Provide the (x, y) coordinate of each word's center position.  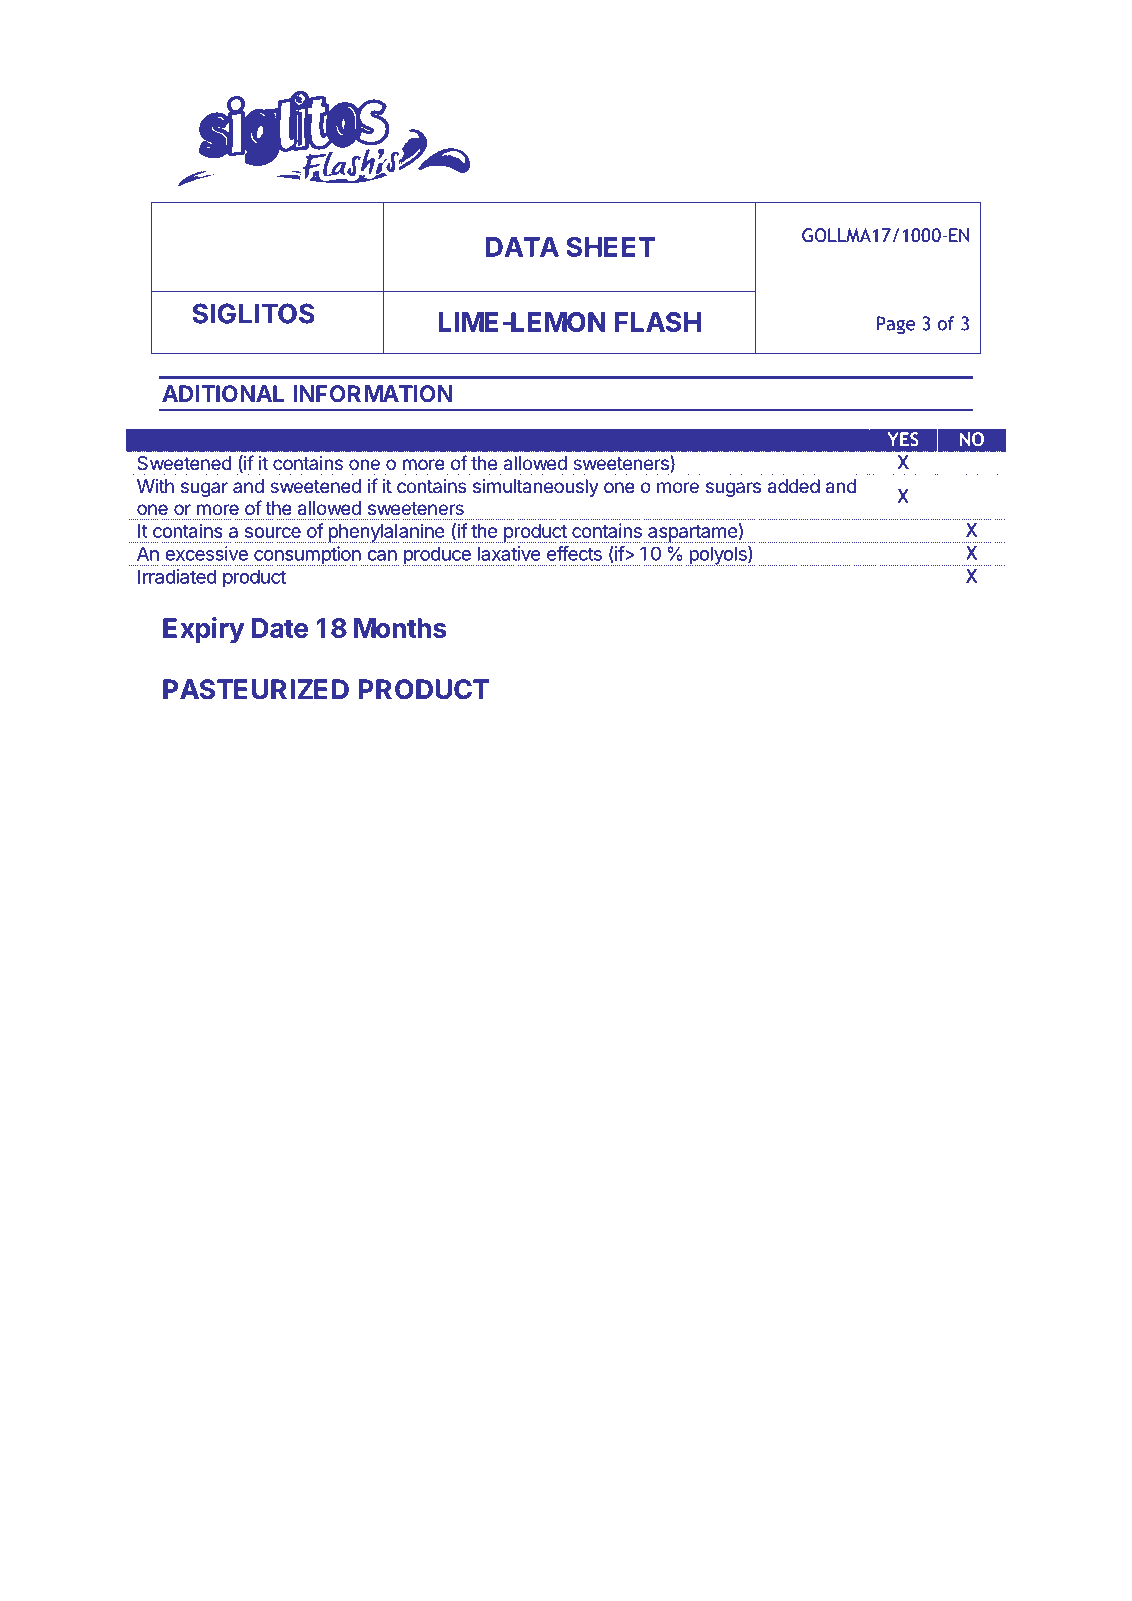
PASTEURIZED (256, 689)
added (794, 486)
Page (896, 325)
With (155, 486)
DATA (522, 247)
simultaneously (536, 488)
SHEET (610, 247)
